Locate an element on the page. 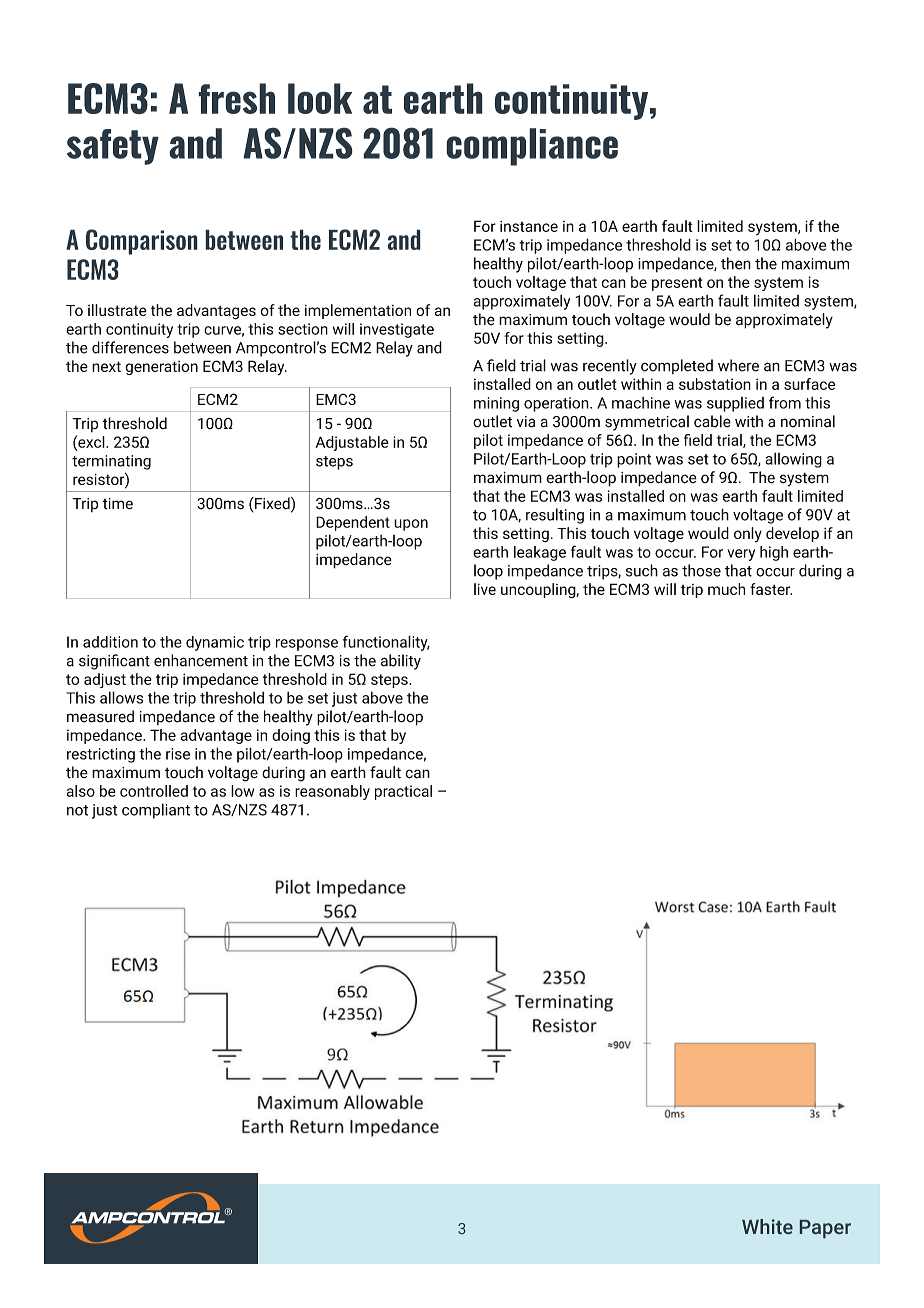 The width and height of the page is (924, 1308). much is located at coordinates (726, 589).
